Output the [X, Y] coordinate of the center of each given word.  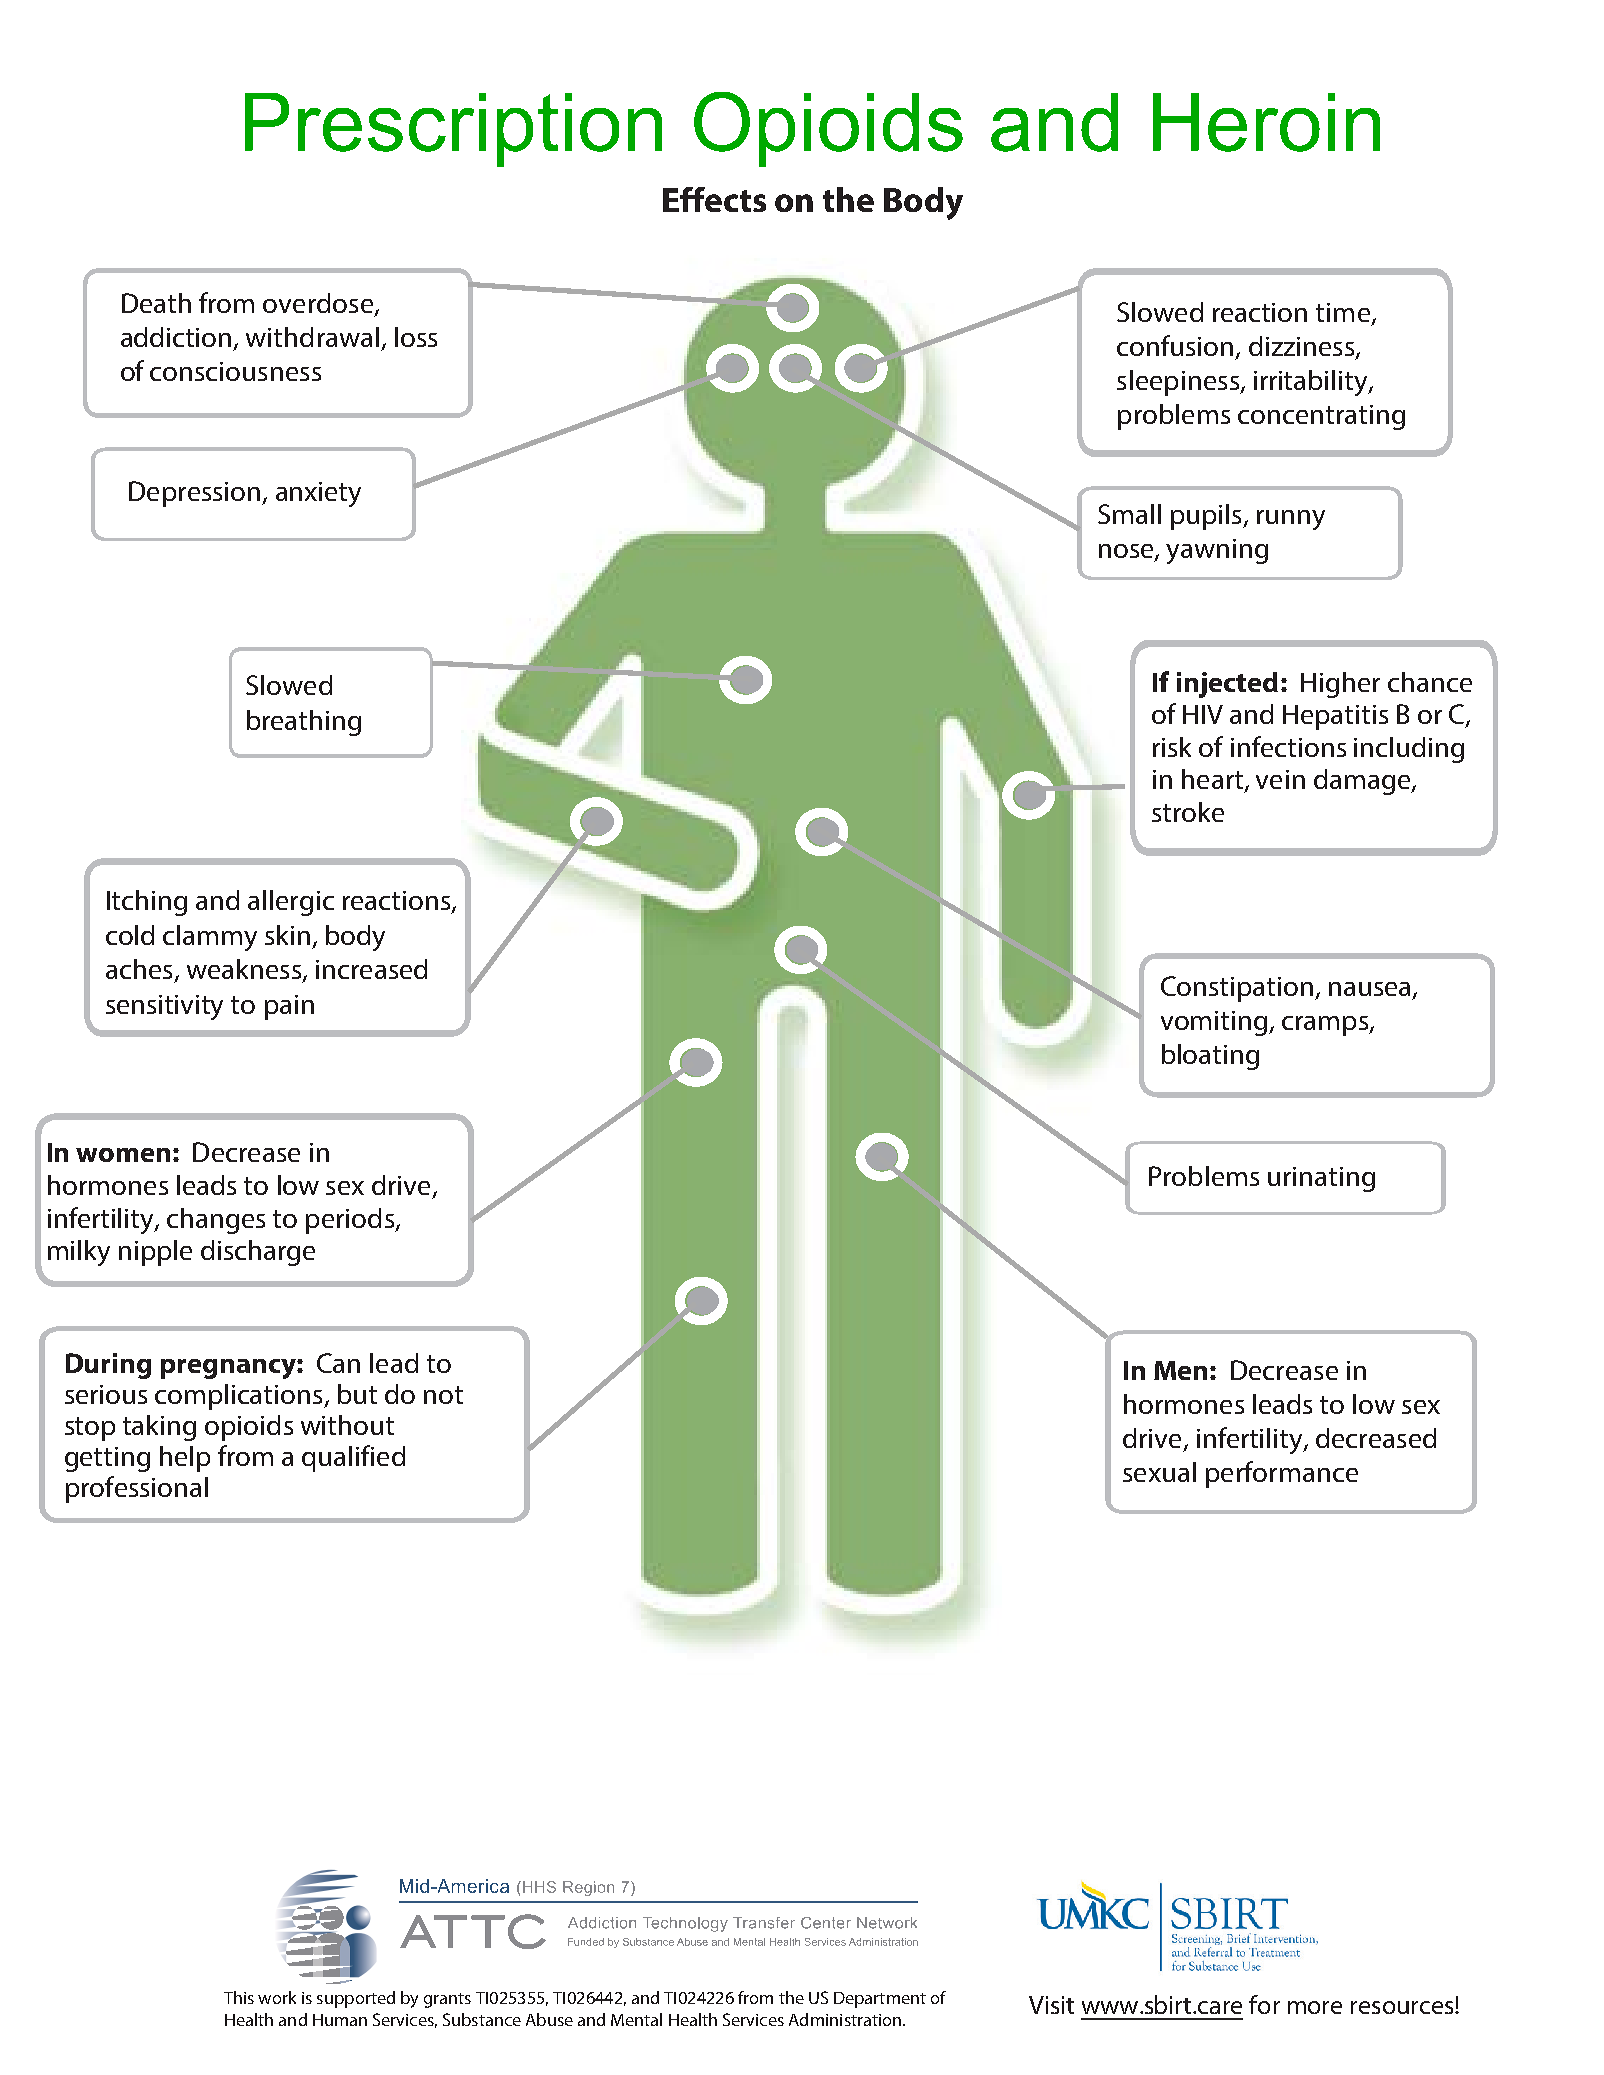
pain [289, 1007]
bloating [1210, 1057]
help [185, 1459]
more [1315, 2007]
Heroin [1266, 122]
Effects [714, 199]
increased [371, 969]
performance [1282, 1474]
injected [1227, 685]
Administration [846, 2019]
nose [1127, 552]
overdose [319, 304]
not [443, 1395]
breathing [304, 723]
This [239, 1997]
